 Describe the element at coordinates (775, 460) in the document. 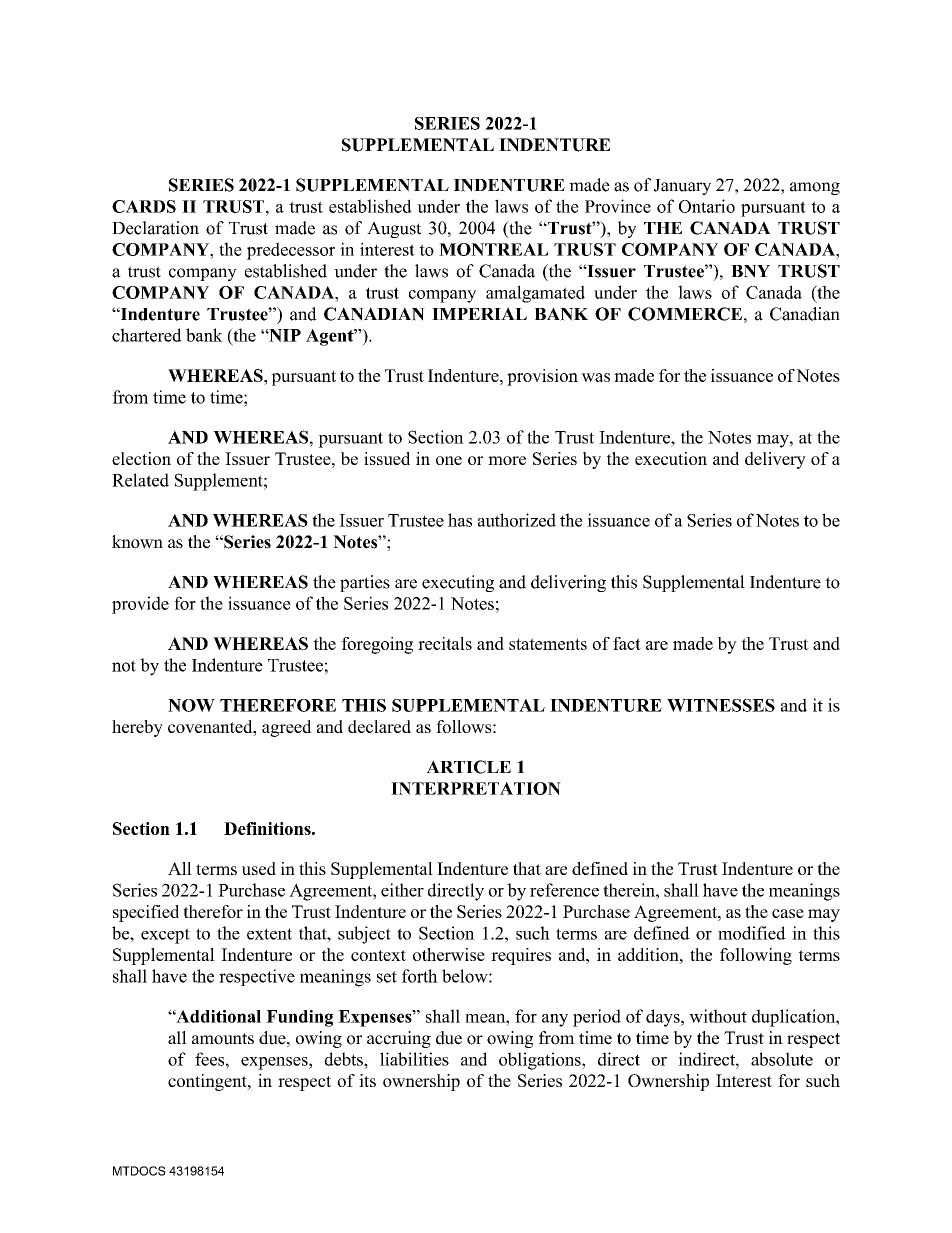

I see `delivery` at that location.
